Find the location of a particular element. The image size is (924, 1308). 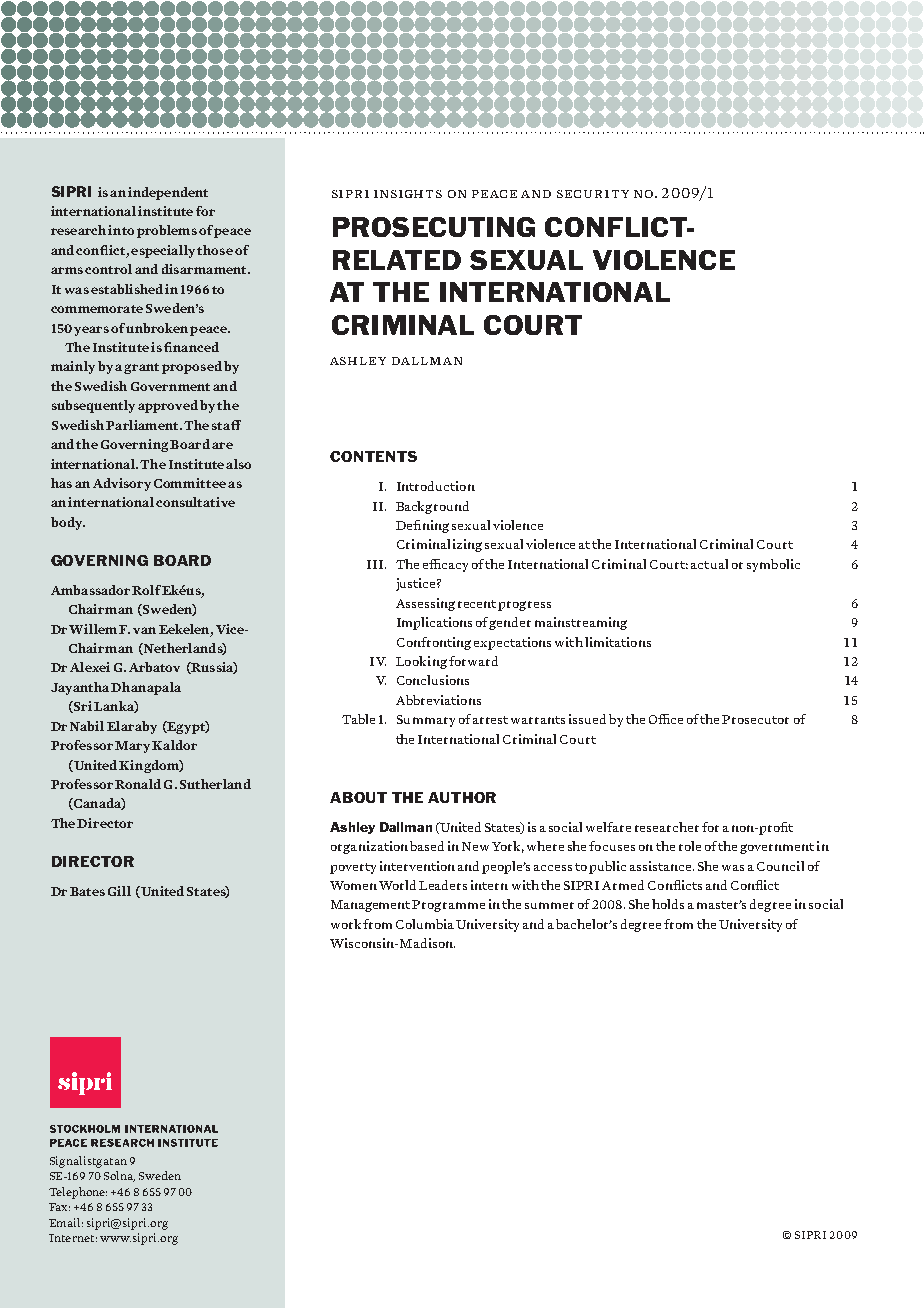

security is located at coordinates (593, 194).
